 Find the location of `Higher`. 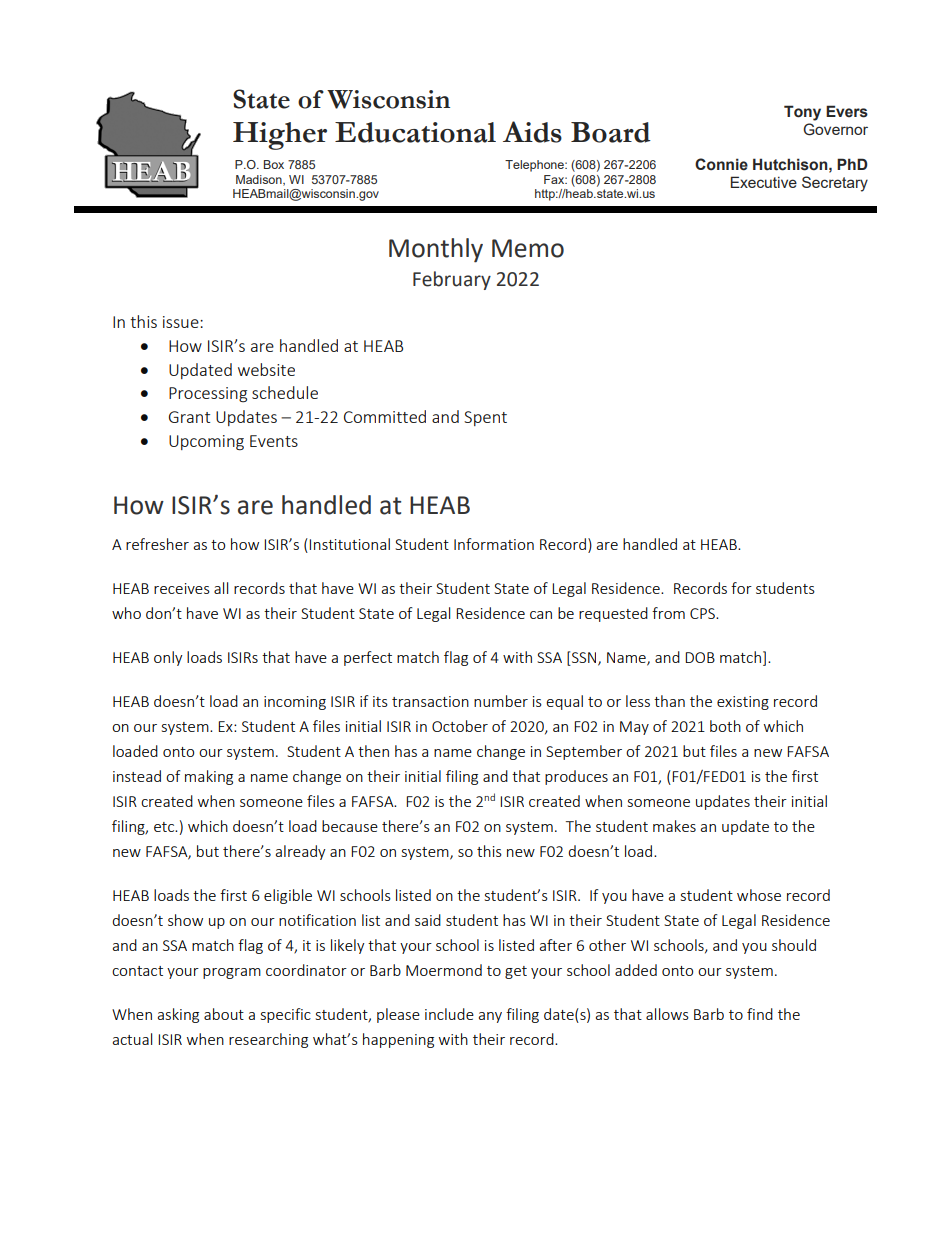

Higher is located at coordinates (280, 136).
